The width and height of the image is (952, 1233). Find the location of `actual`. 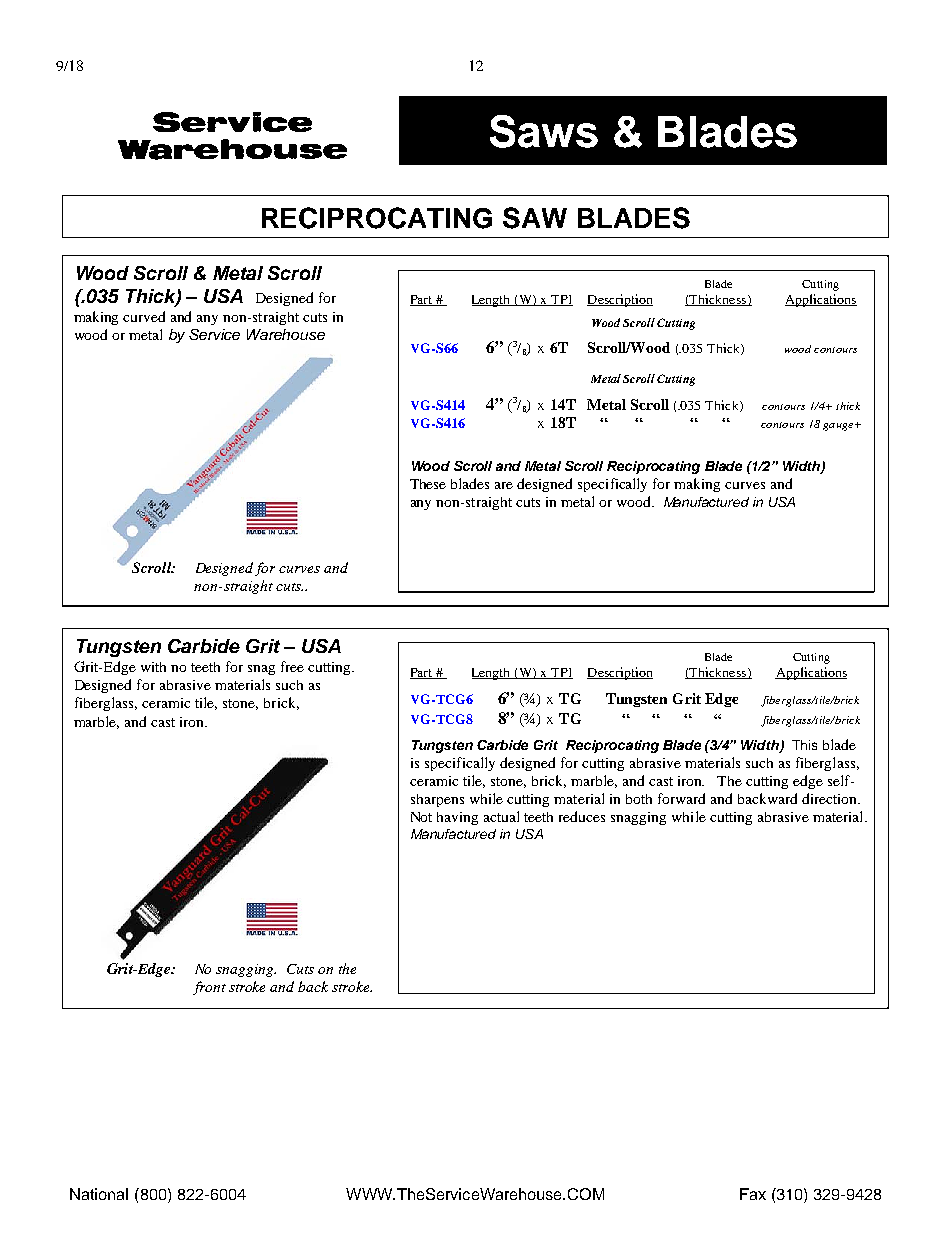

actual is located at coordinates (501, 816).
